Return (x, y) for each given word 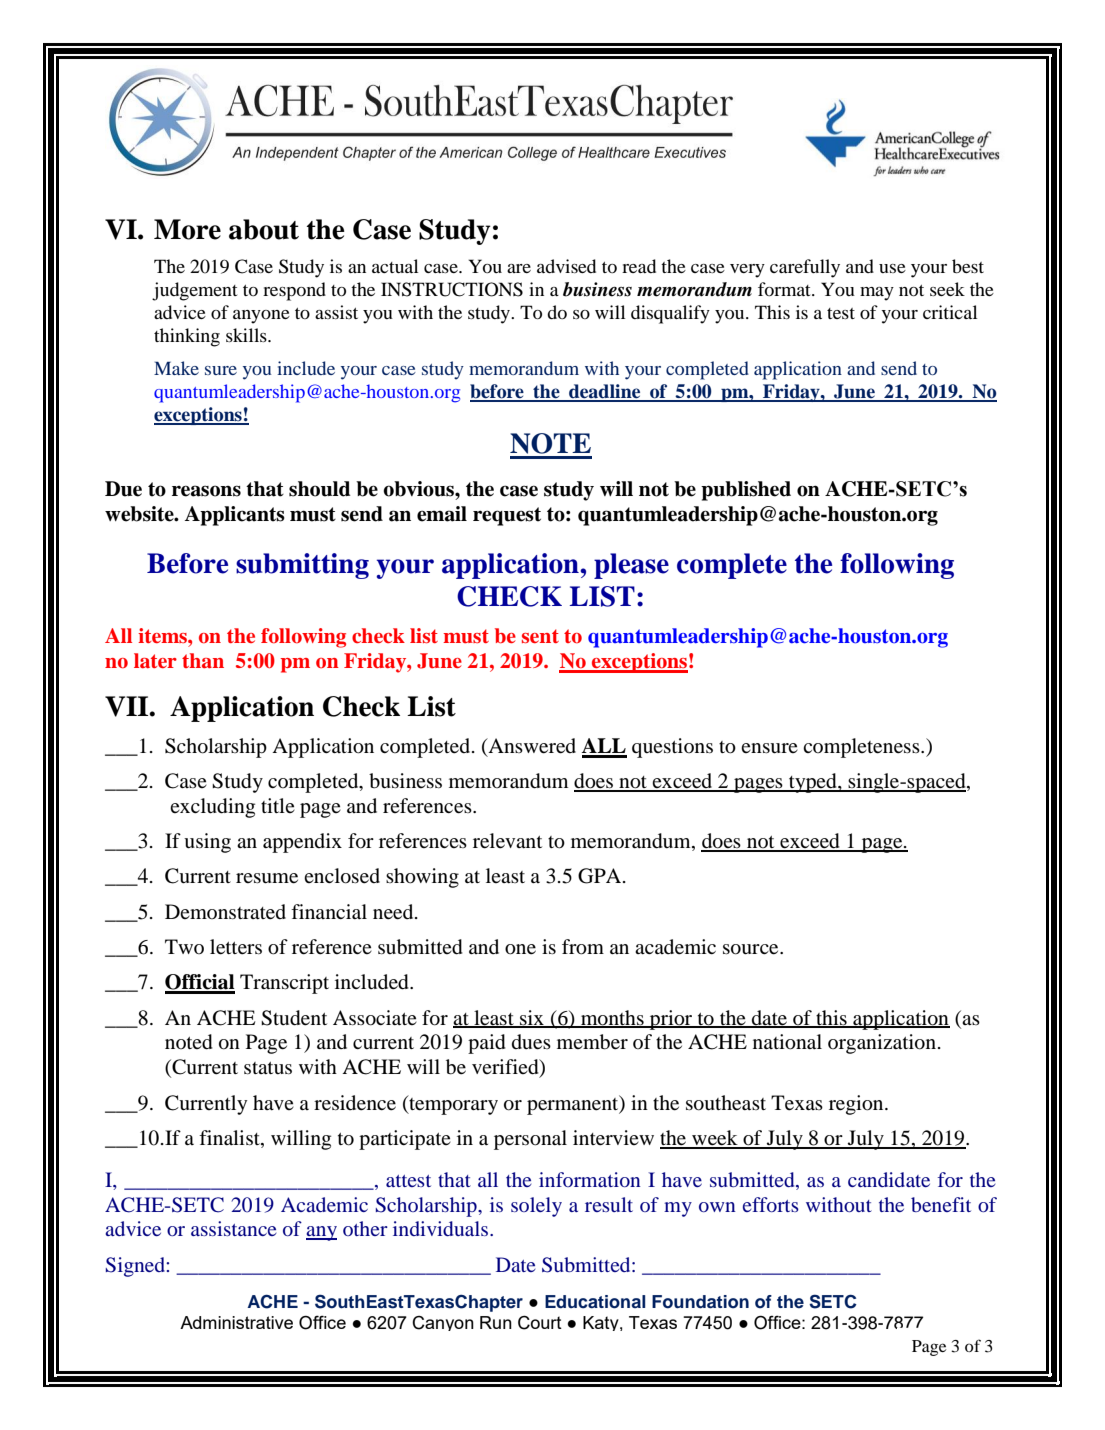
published (746, 491)
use (892, 268)
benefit (941, 1204)
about (264, 229)
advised (566, 266)
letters (236, 947)
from (583, 947)
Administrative (236, 1322)
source (752, 949)
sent (540, 636)
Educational (595, 1302)
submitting (302, 566)
